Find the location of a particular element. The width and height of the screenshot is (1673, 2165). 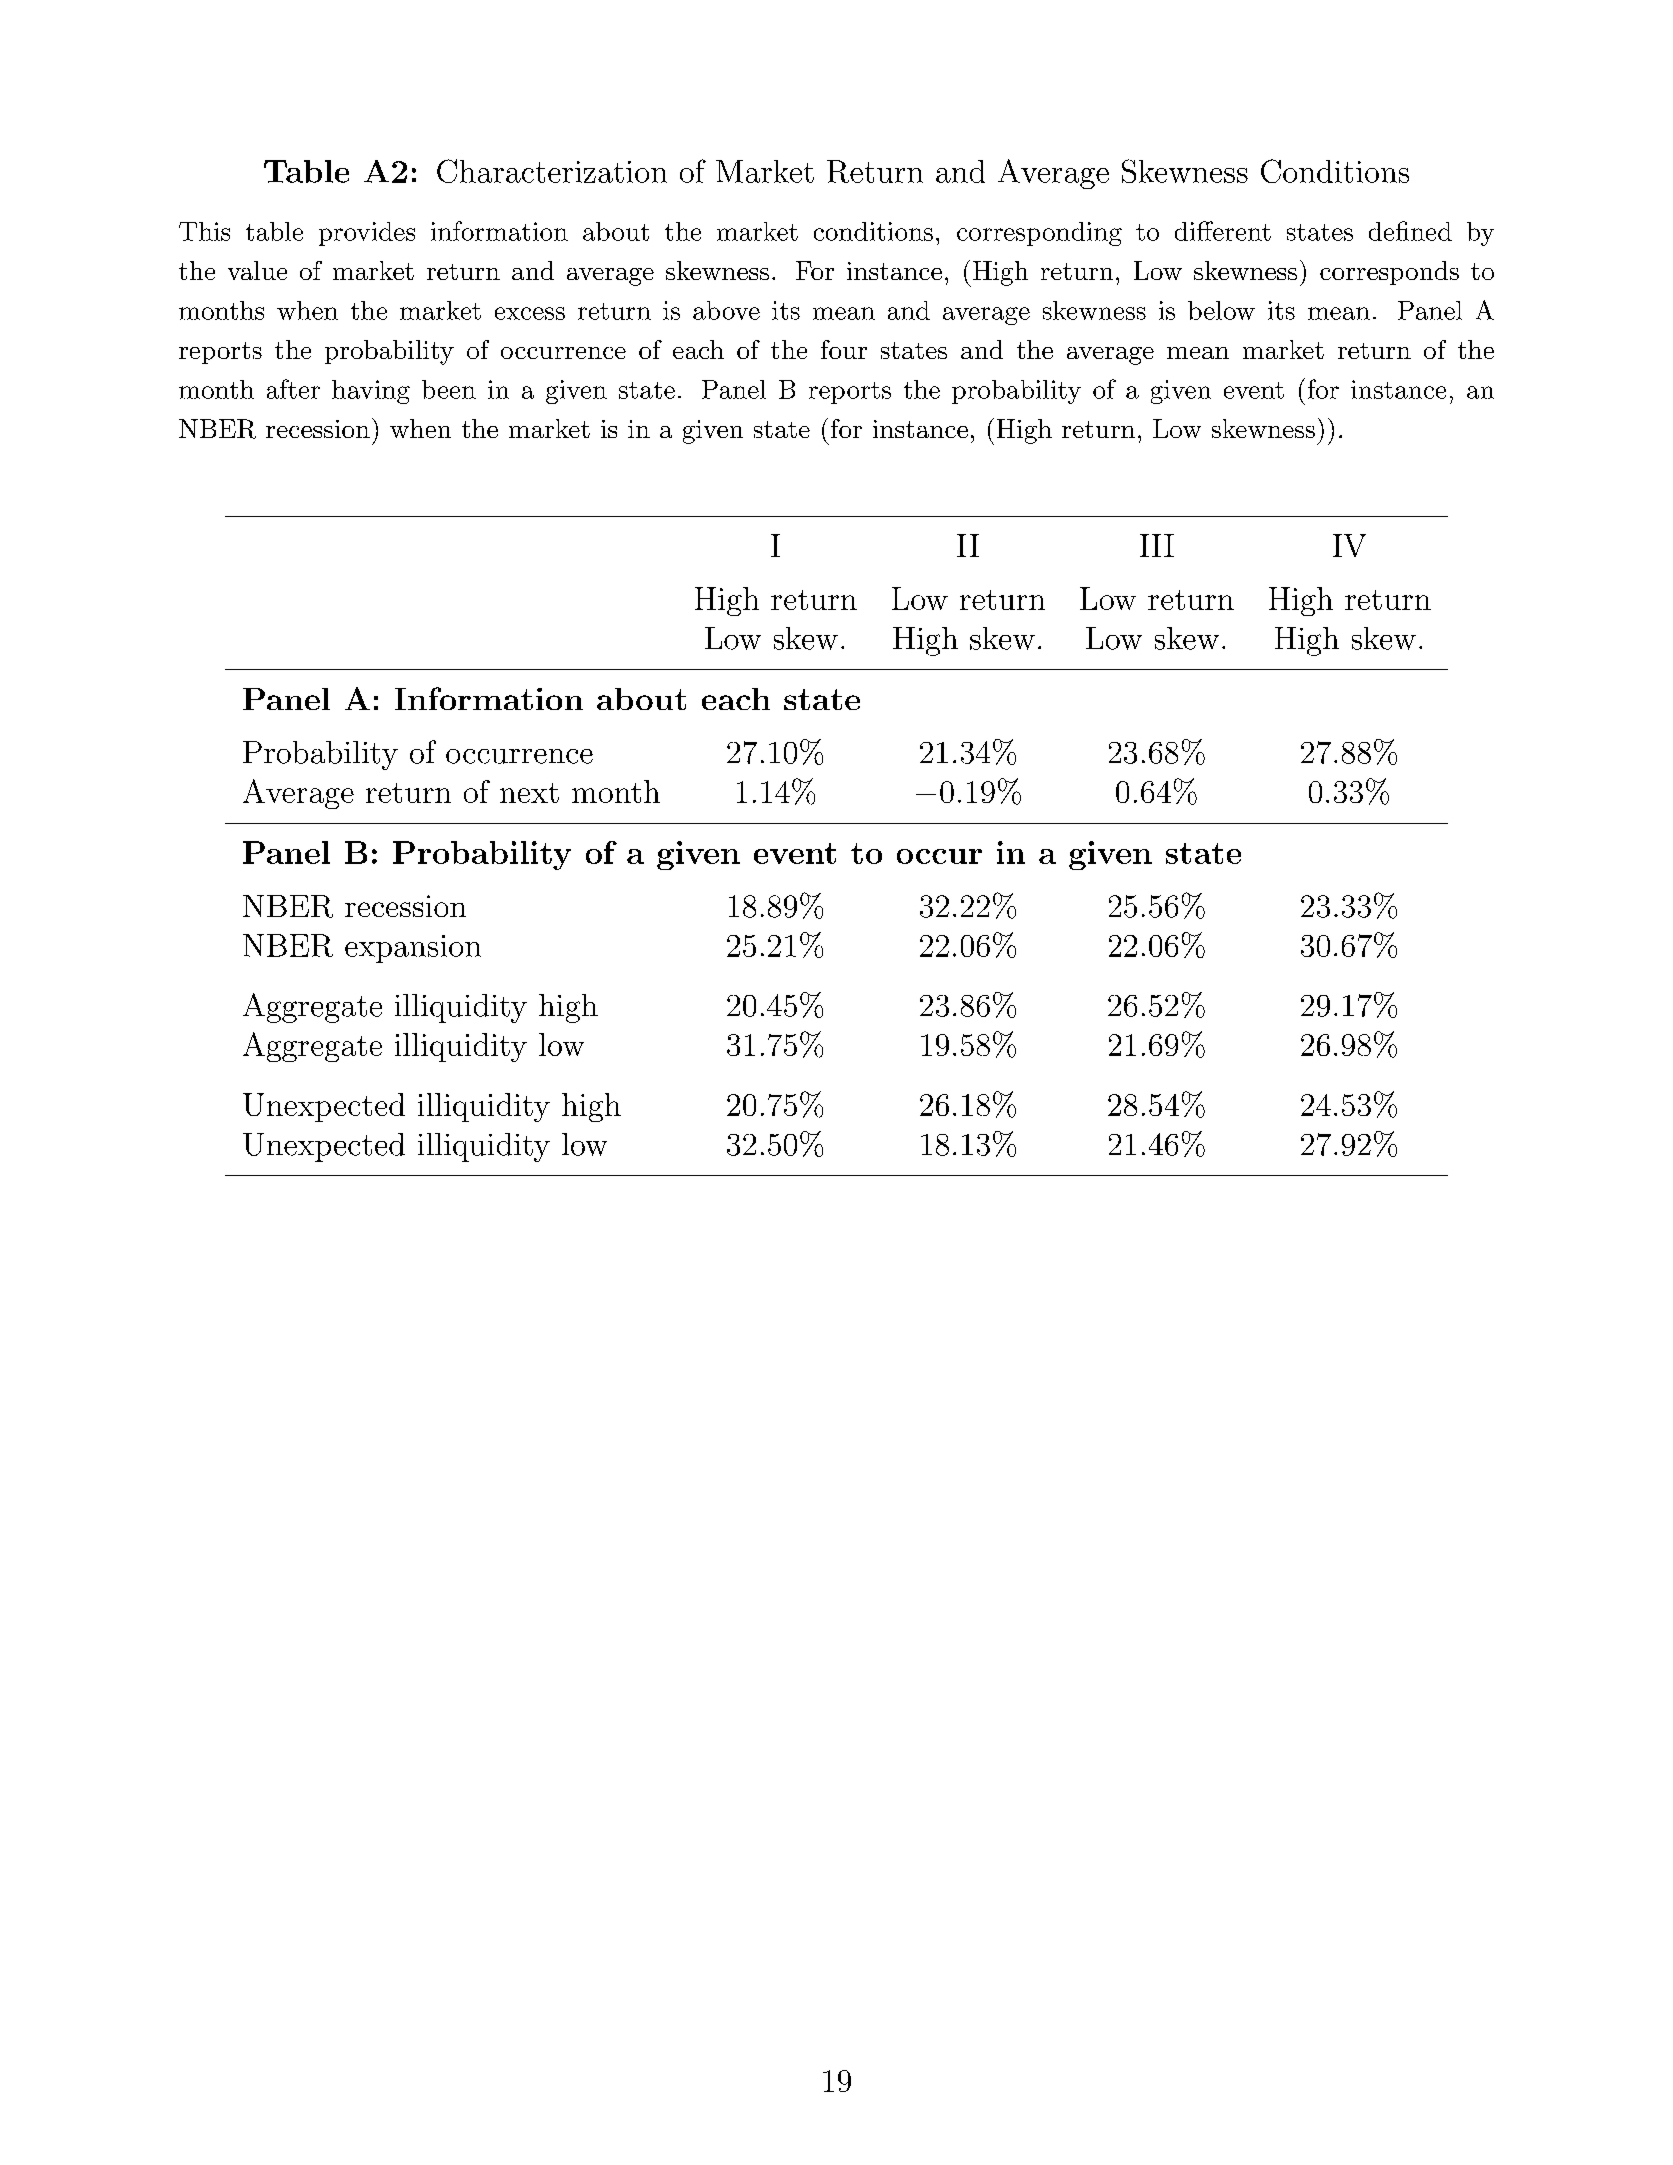

different is located at coordinates (1223, 231).
